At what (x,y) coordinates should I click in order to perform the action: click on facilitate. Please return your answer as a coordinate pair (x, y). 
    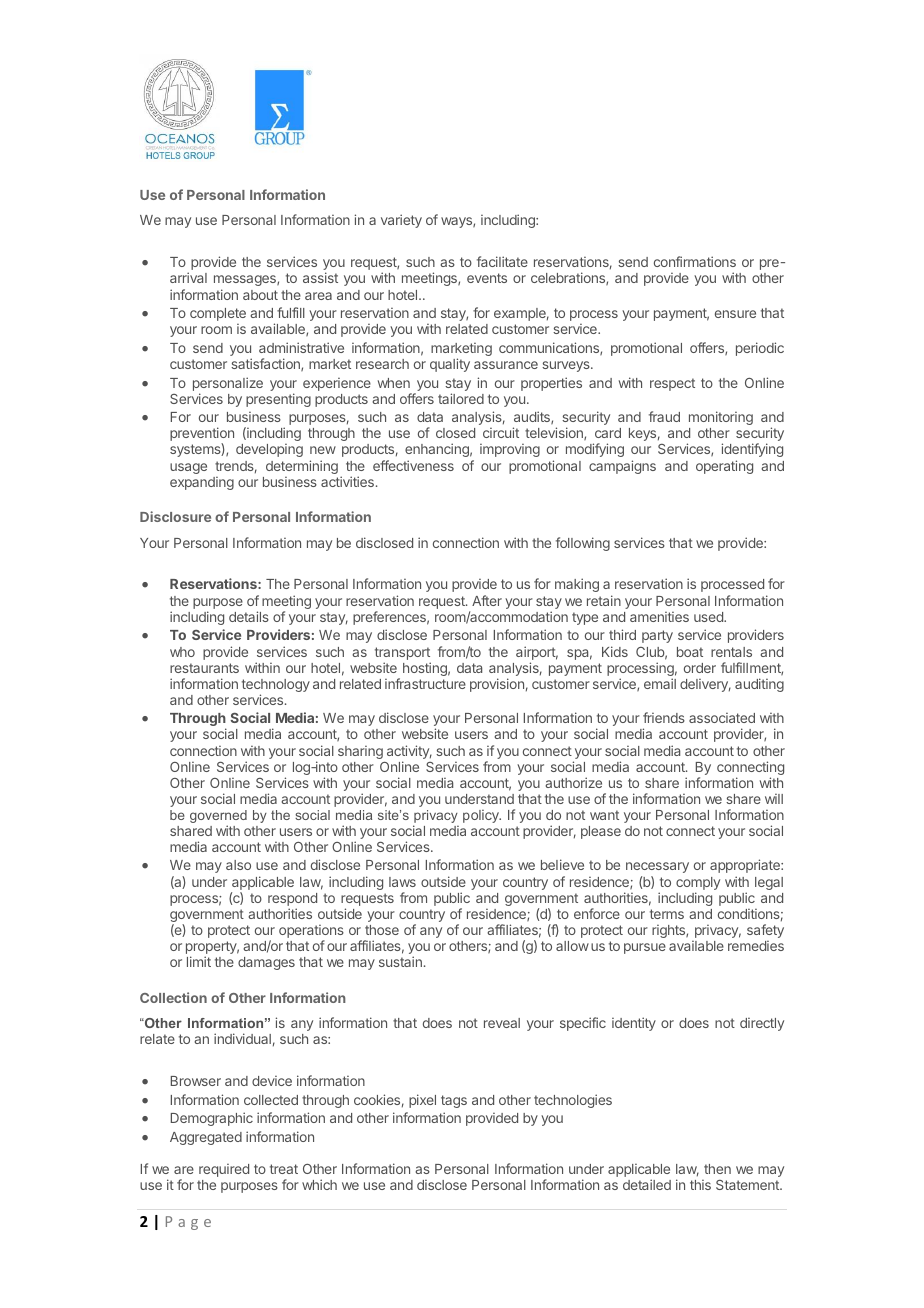
    Looking at the image, I should click on (502, 261).
